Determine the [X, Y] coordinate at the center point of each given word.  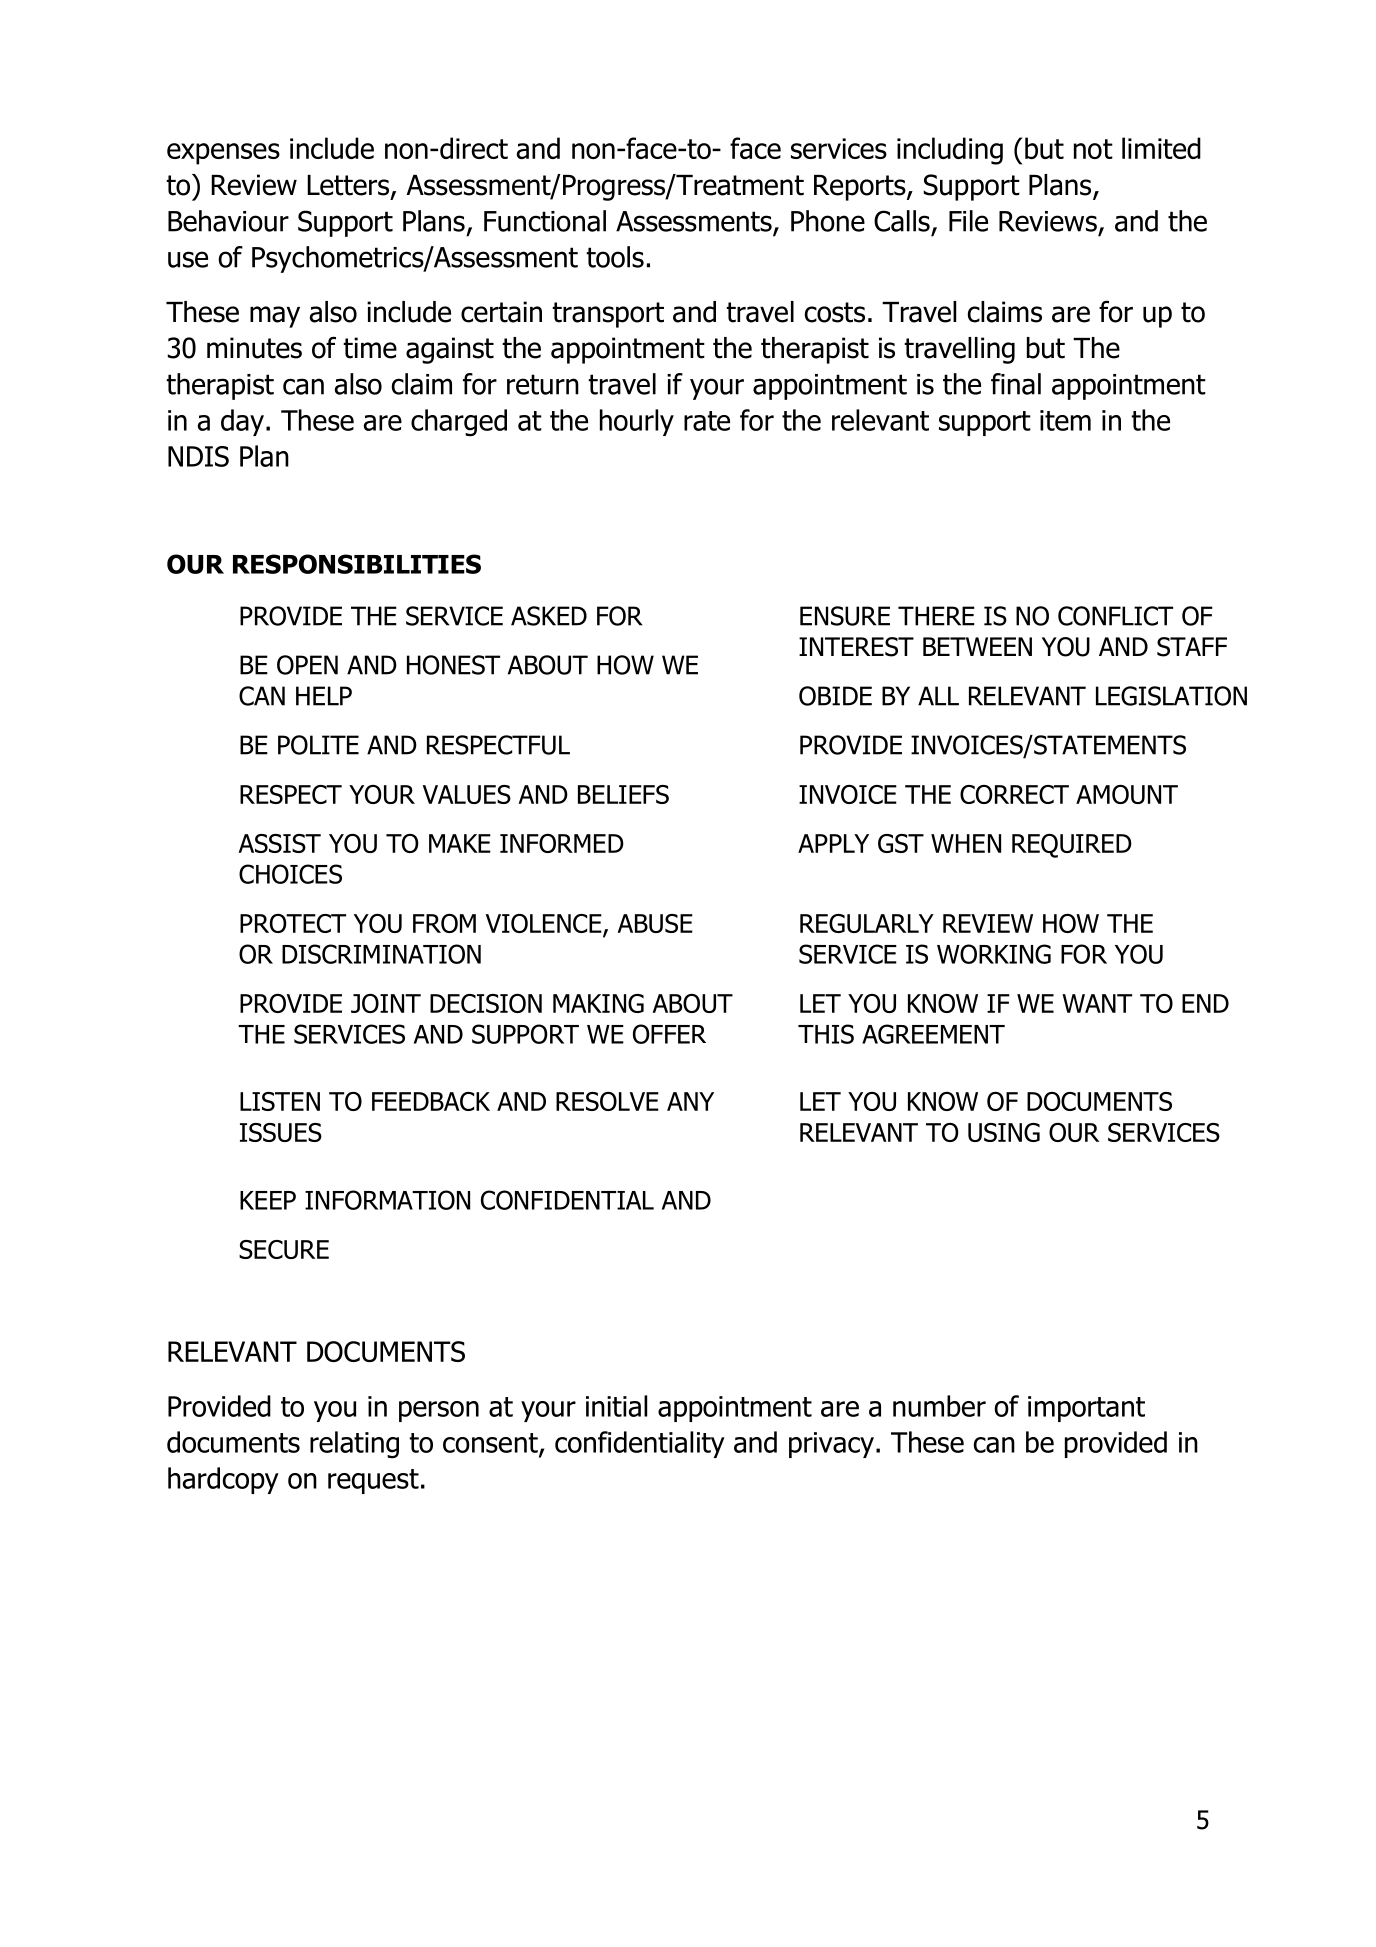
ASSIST [280, 843]
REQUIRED [1072, 846]
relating [354, 1445]
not [1093, 149]
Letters [348, 185]
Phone [828, 221]
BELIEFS [623, 794]
